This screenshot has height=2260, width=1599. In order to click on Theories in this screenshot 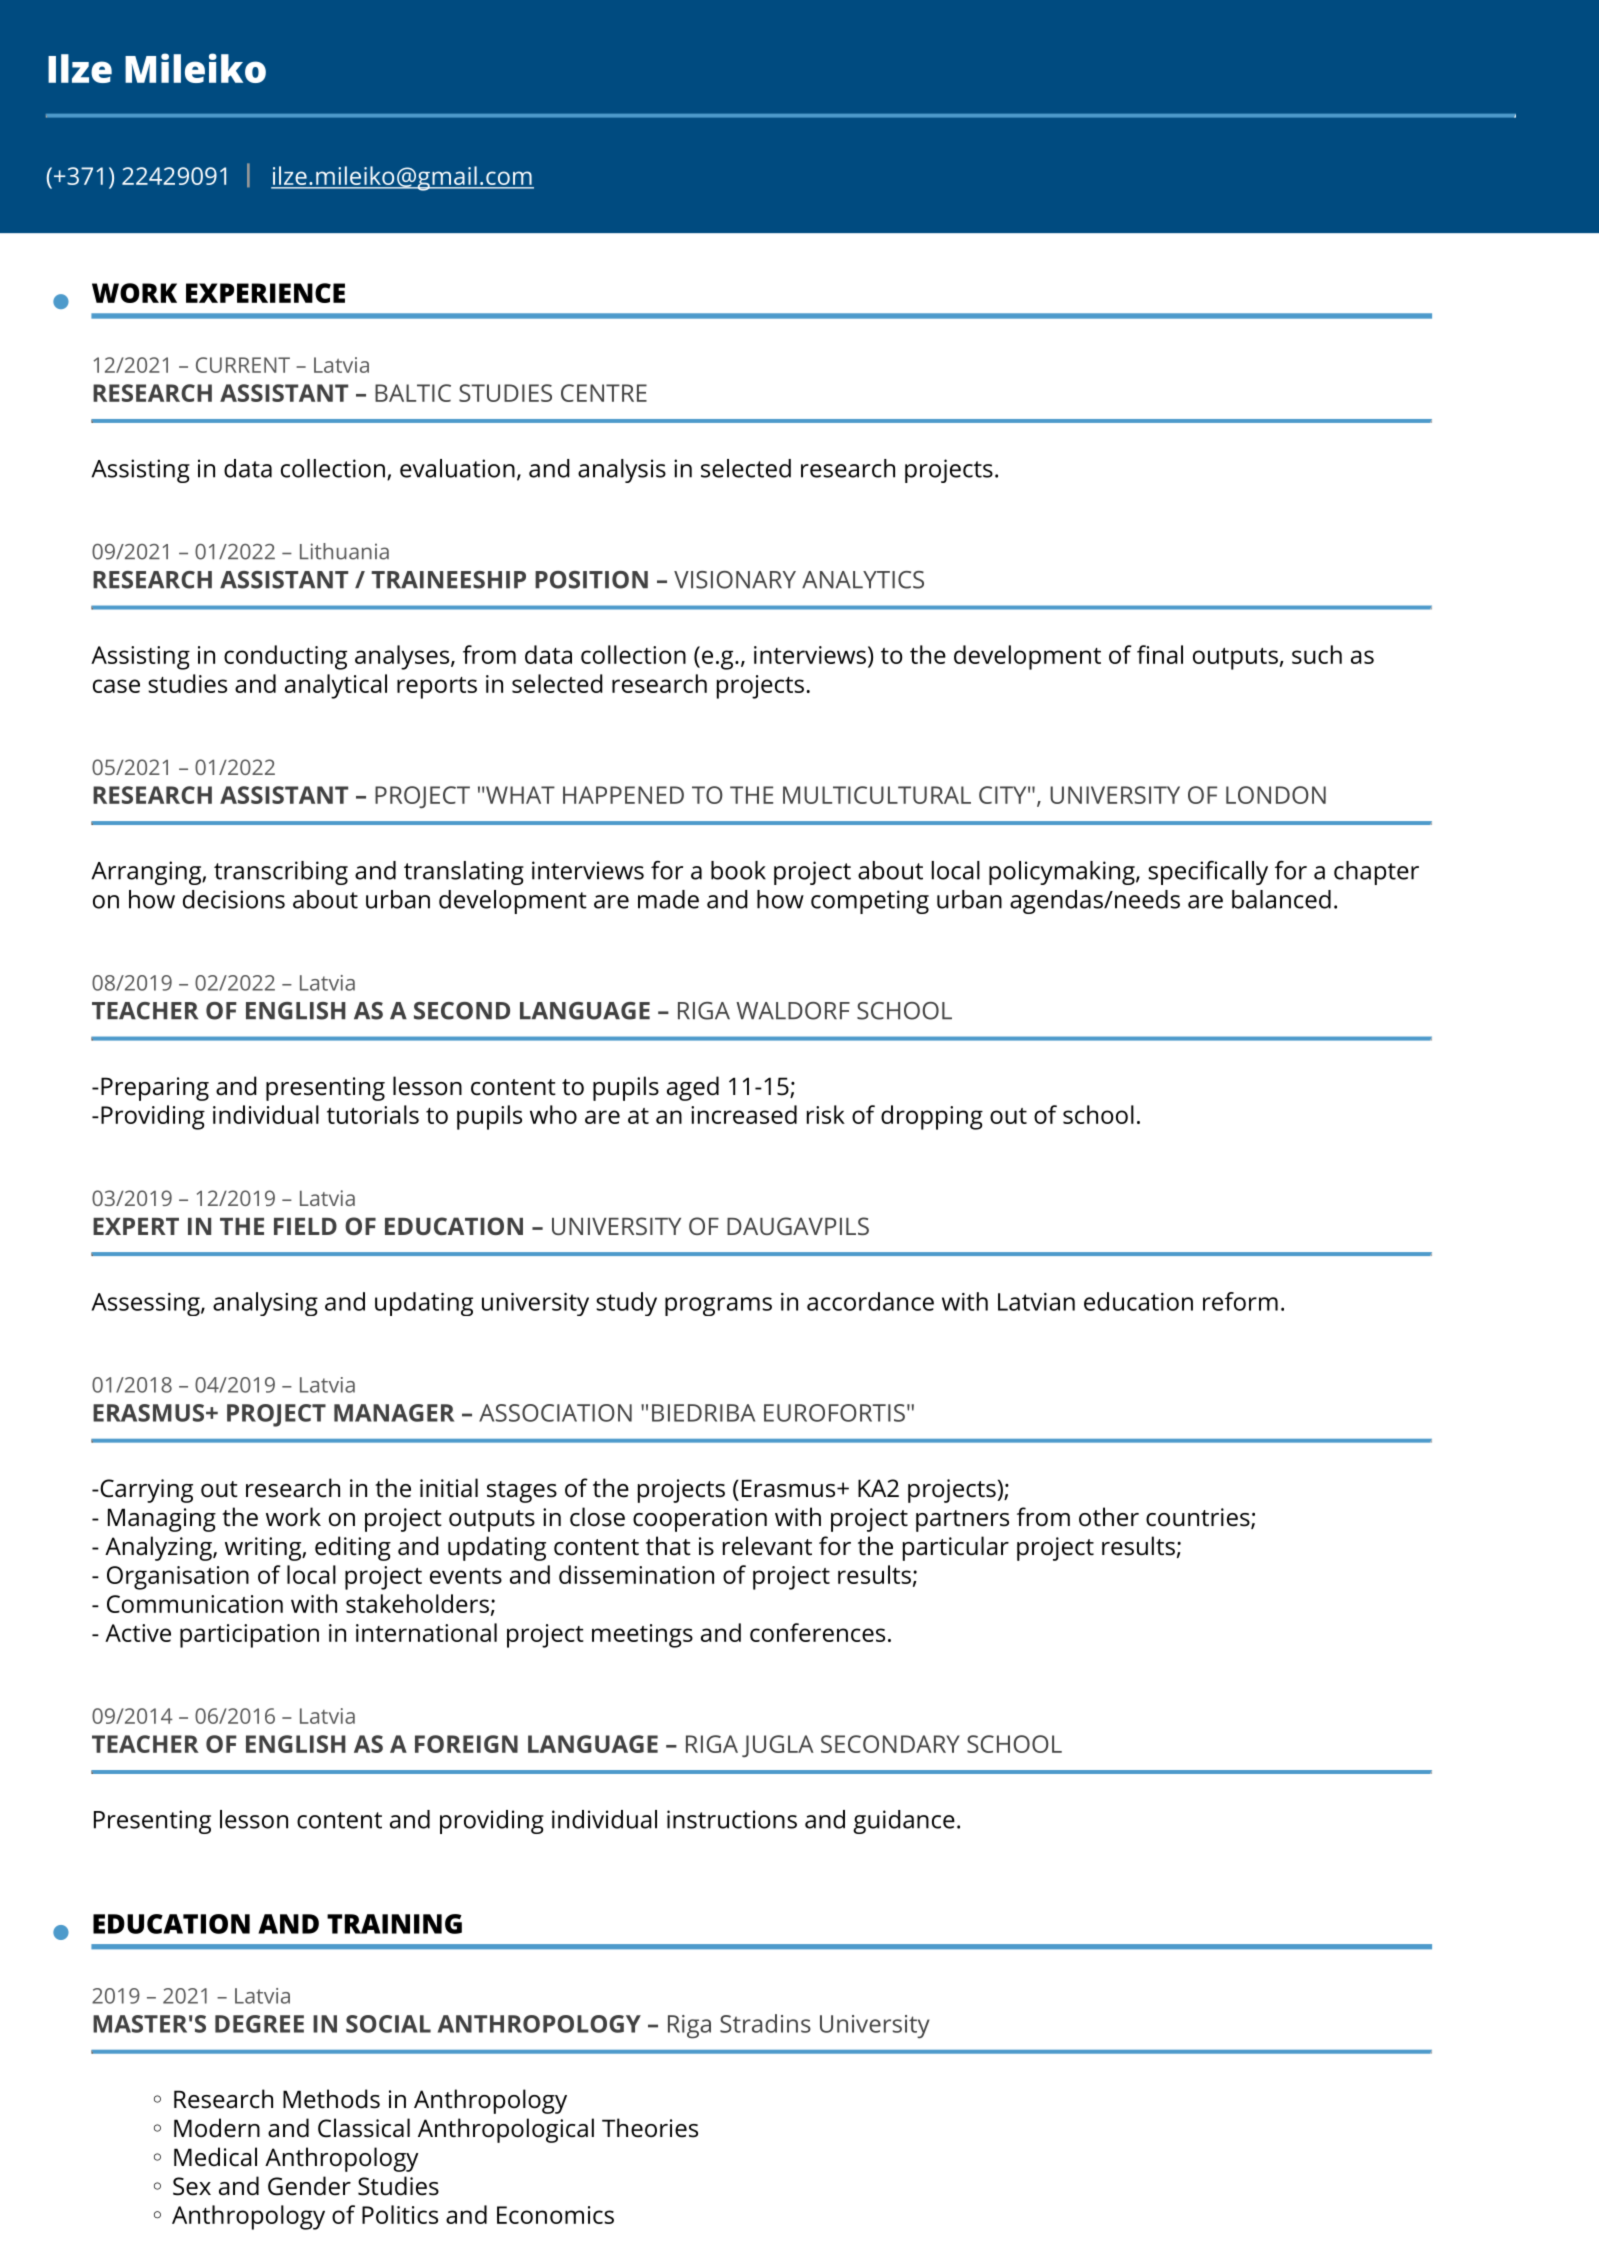, I will do `click(650, 2128)`.
